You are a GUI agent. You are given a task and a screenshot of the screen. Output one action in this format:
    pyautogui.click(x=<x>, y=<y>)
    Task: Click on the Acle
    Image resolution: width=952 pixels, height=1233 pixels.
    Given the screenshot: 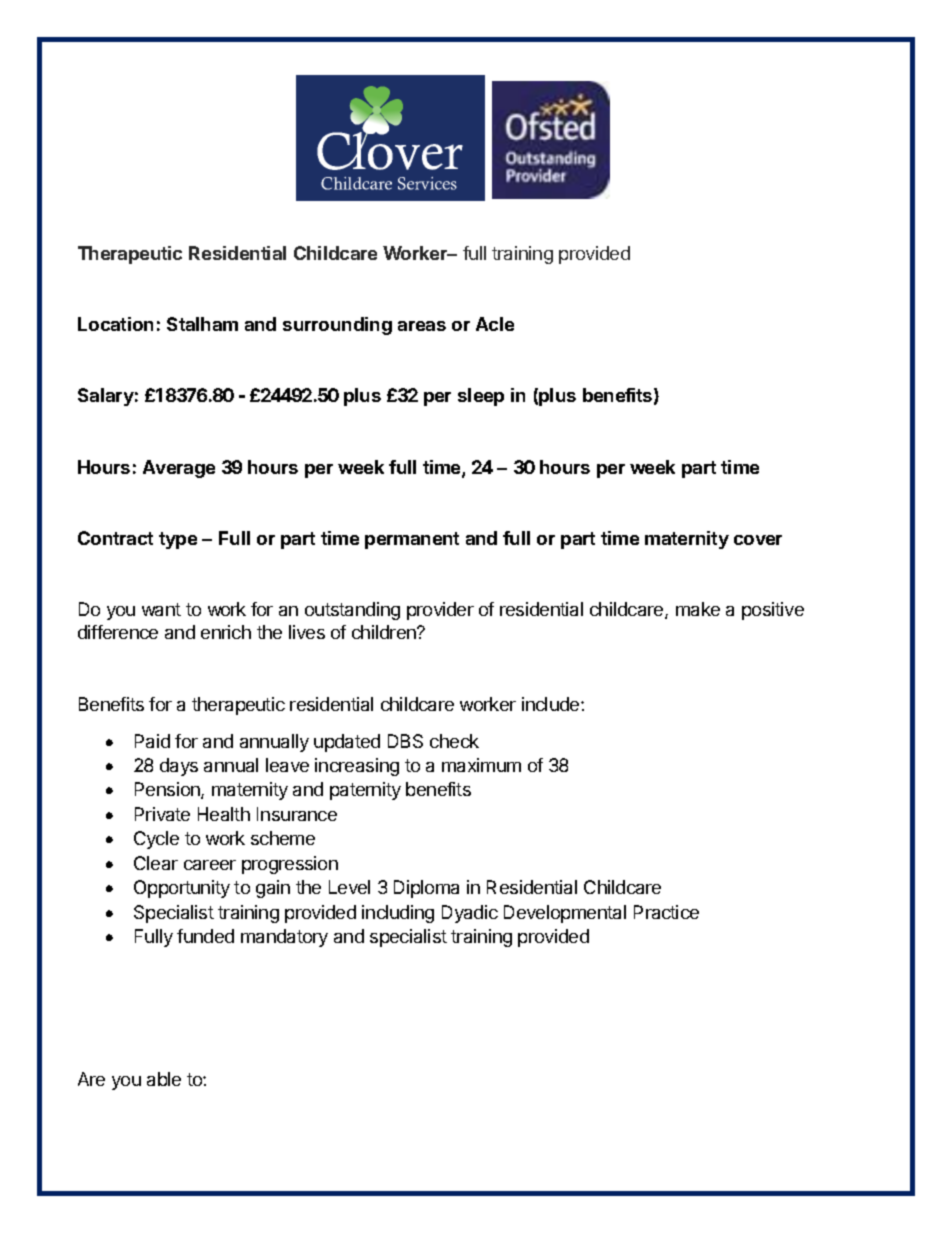 What is the action you would take?
    pyautogui.click(x=495, y=324)
